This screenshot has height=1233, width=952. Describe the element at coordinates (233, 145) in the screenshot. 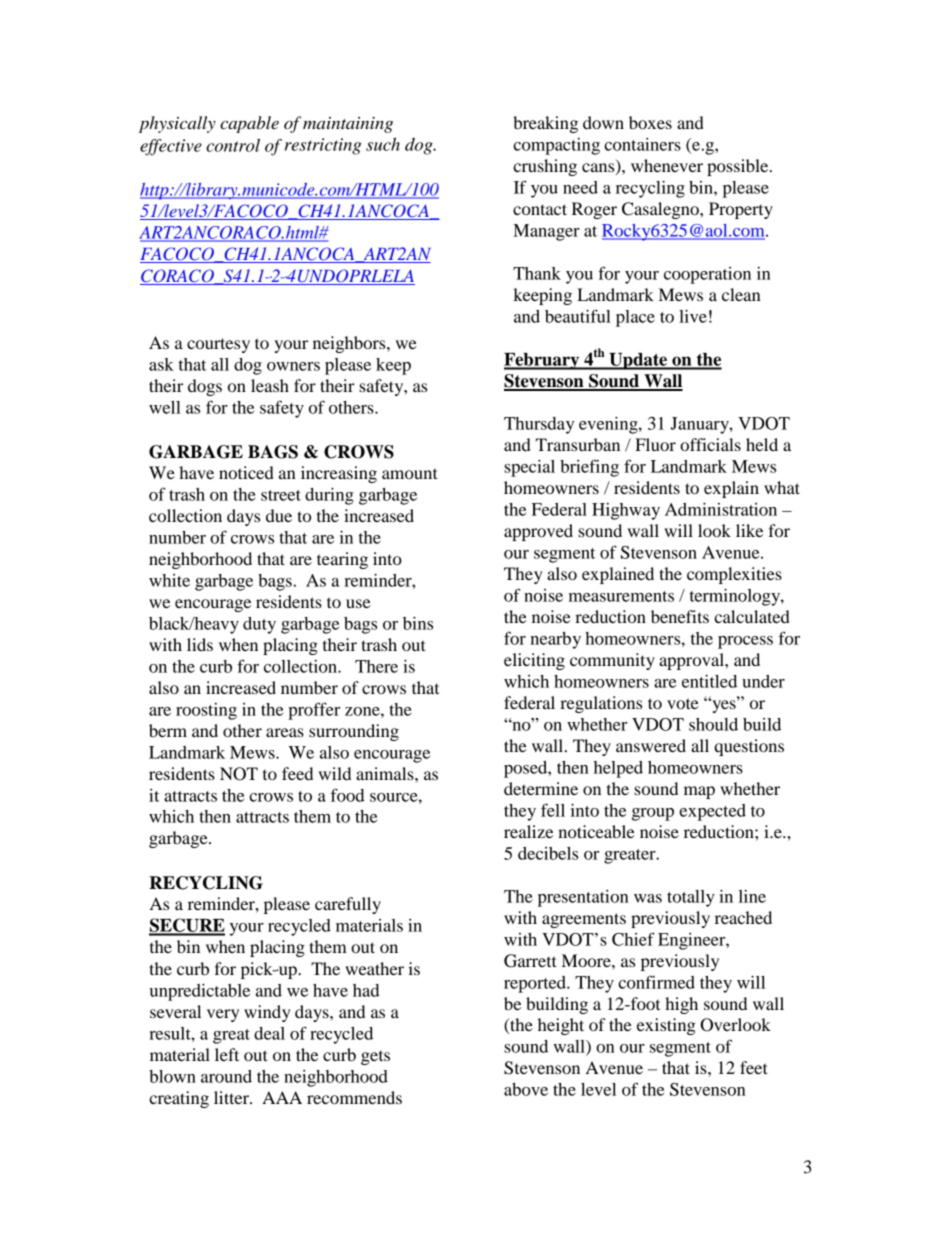

I see `control` at that location.
